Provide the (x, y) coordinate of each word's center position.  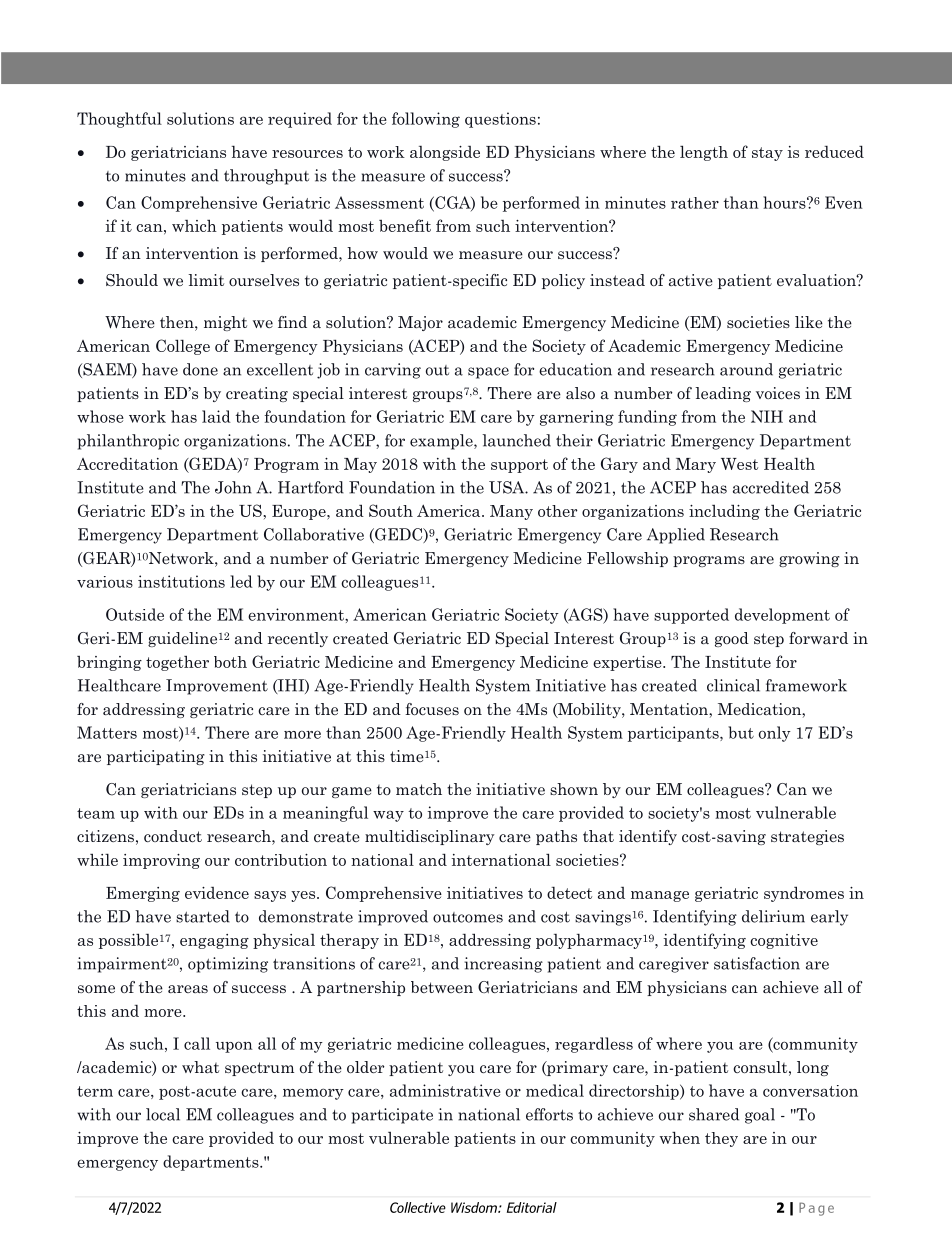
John (233, 487)
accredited (771, 487)
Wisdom (475, 1207)
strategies (807, 837)
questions (500, 120)
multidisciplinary (429, 837)
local (163, 1114)
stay (767, 154)
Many (511, 512)
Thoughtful (119, 120)
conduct (173, 836)
